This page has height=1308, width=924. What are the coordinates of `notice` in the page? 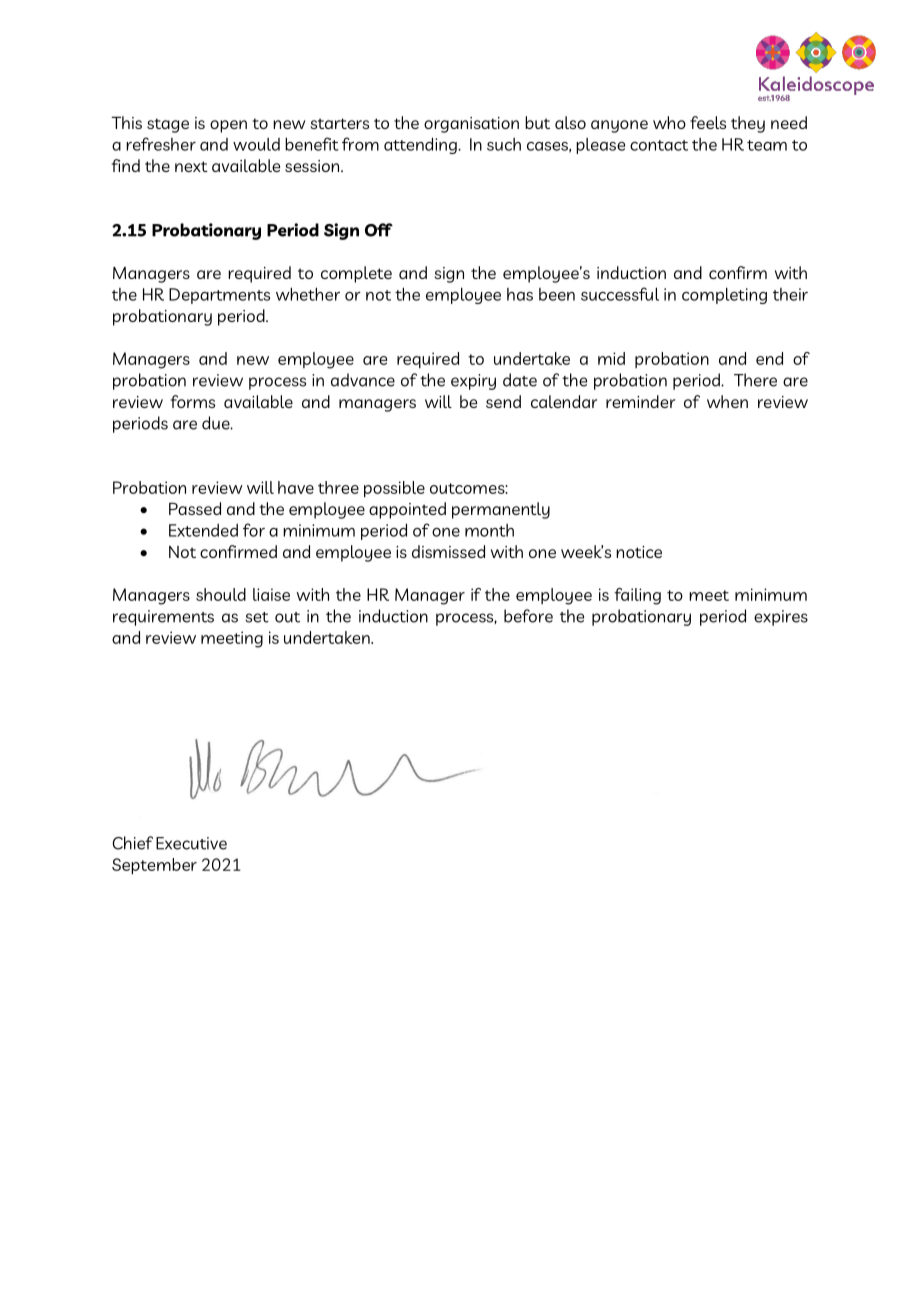 It's located at (639, 552).
